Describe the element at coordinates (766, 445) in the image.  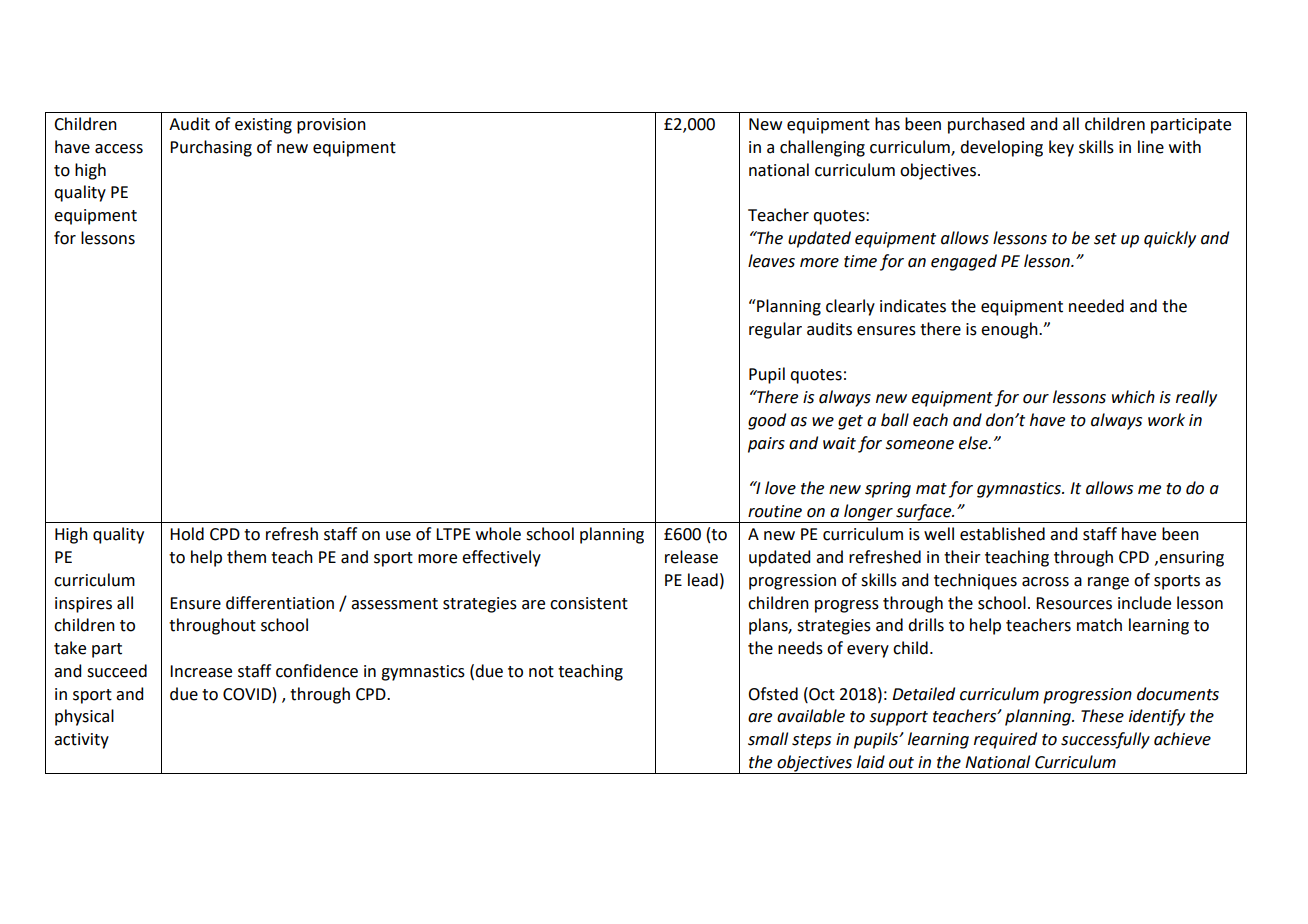
I see `pairs` at that location.
